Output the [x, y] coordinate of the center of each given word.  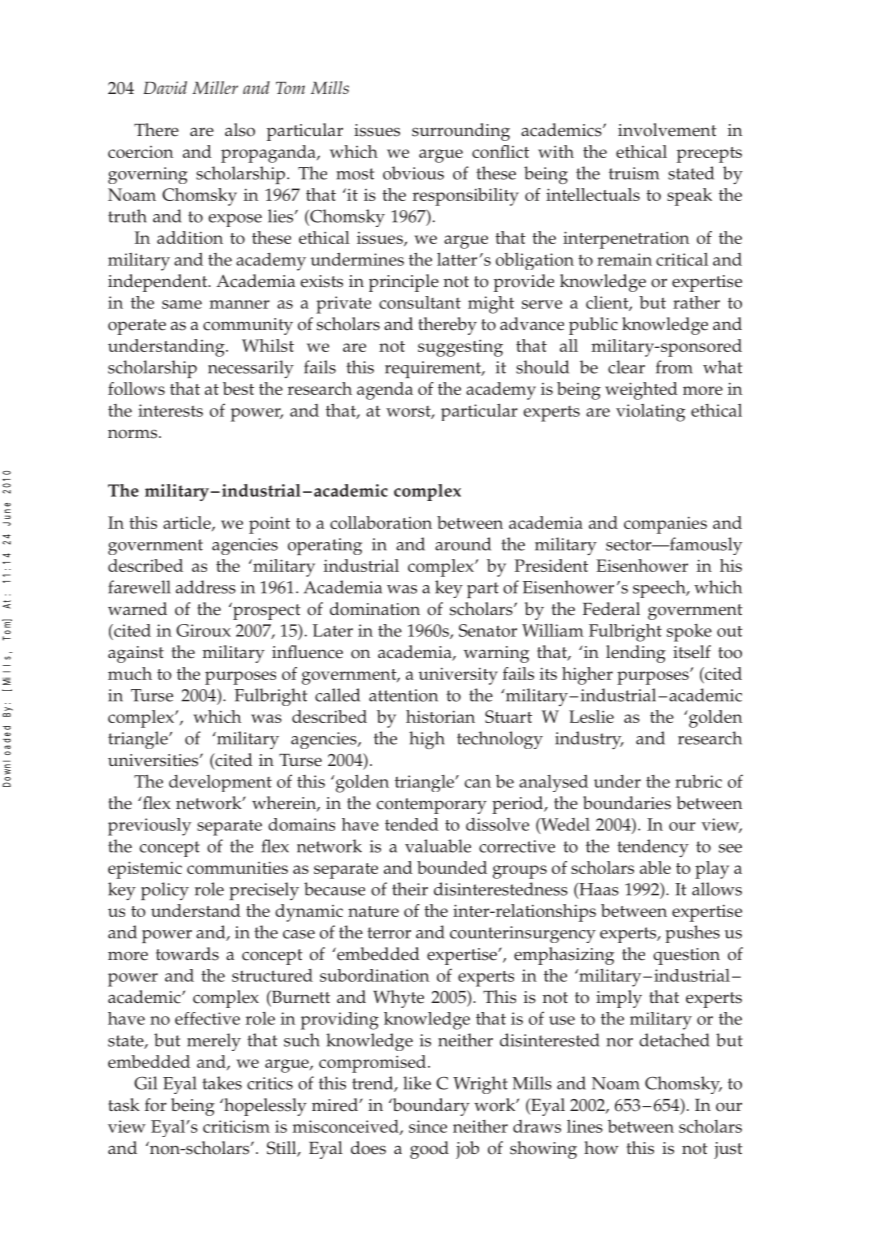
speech [660, 589]
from [674, 367]
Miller [215, 87]
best [238, 388]
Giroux [203, 630]
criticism [236, 1126]
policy [165, 891]
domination [375, 609]
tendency [653, 848]
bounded [452, 867]
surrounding [461, 132]
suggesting [460, 348]
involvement [667, 130]
